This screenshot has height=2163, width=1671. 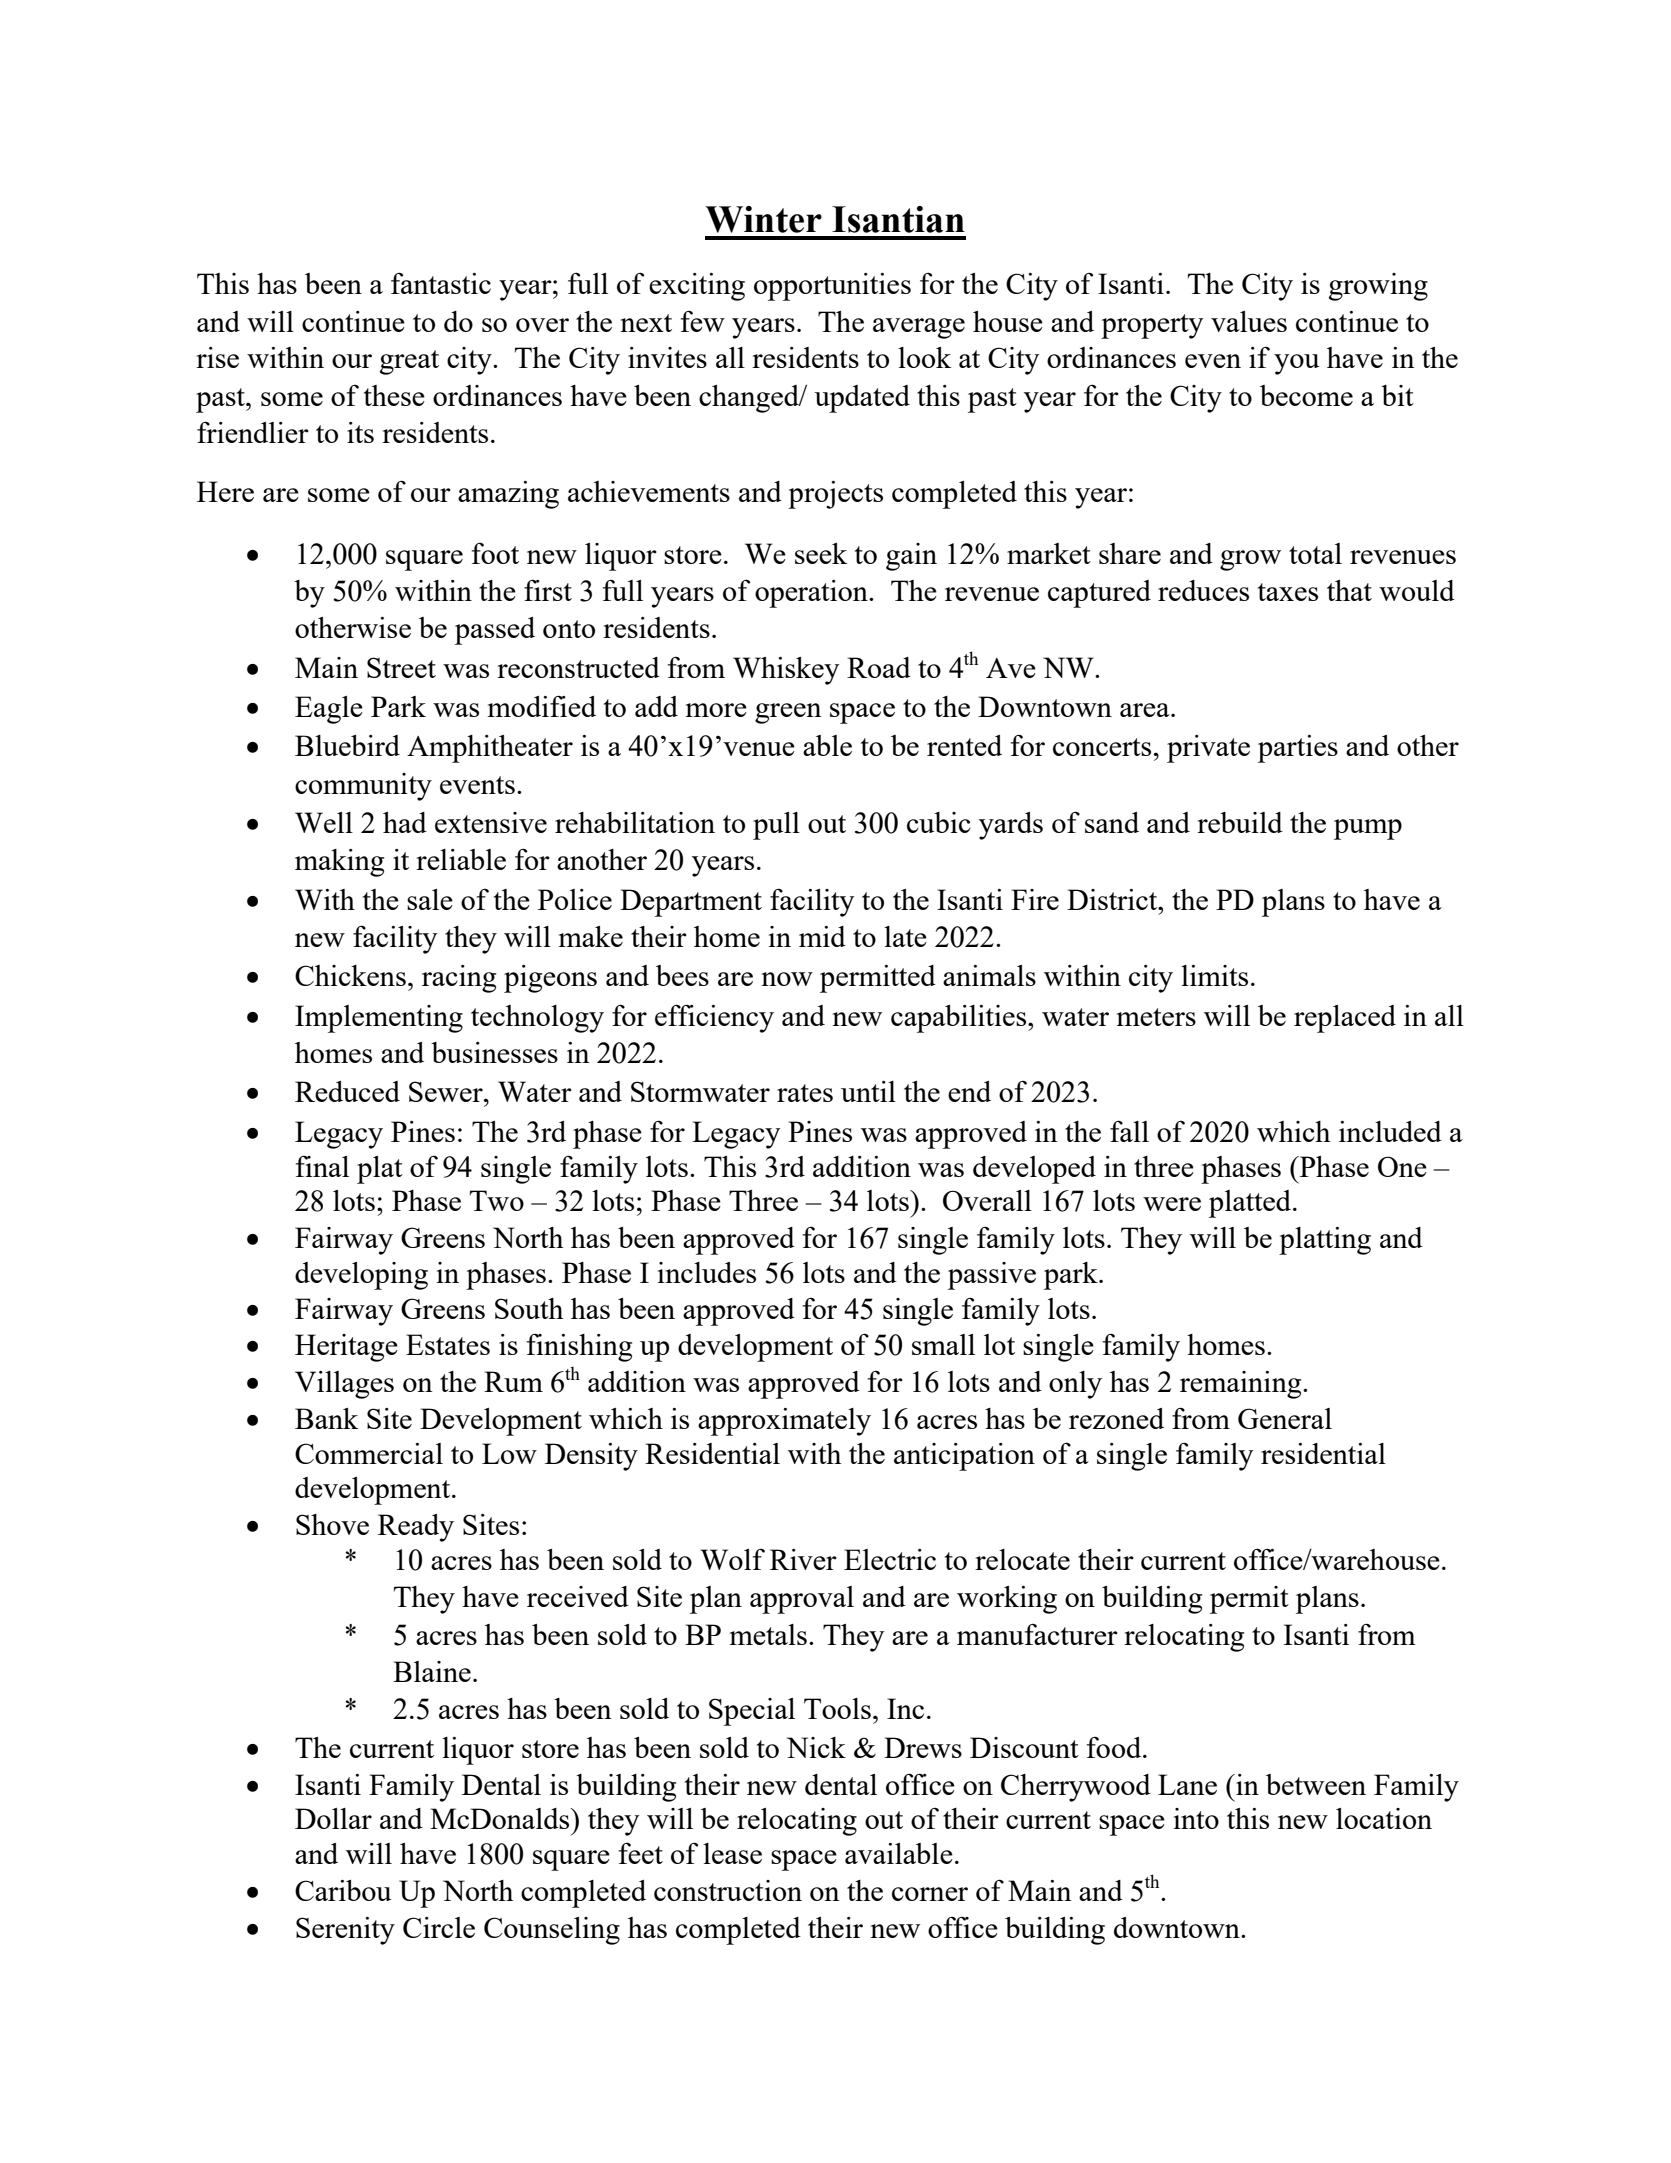 I want to click on fantastic, so click(x=441, y=283).
